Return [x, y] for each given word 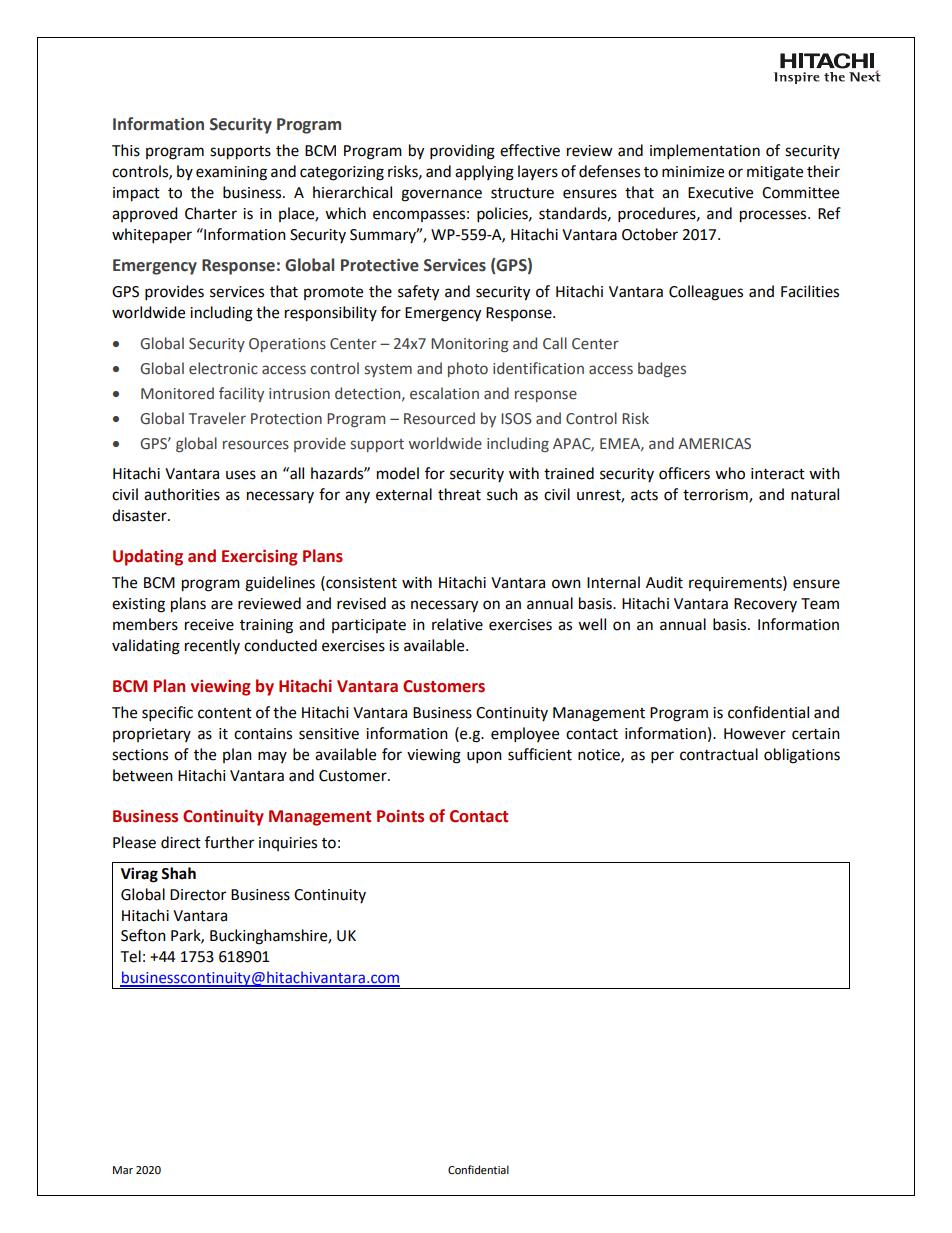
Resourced [439, 418]
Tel [130, 956]
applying [484, 173]
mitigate [775, 173]
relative [457, 624]
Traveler [217, 418]
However [755, 734]
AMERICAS [714, 444]
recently [212, 646]
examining [231, 173]
